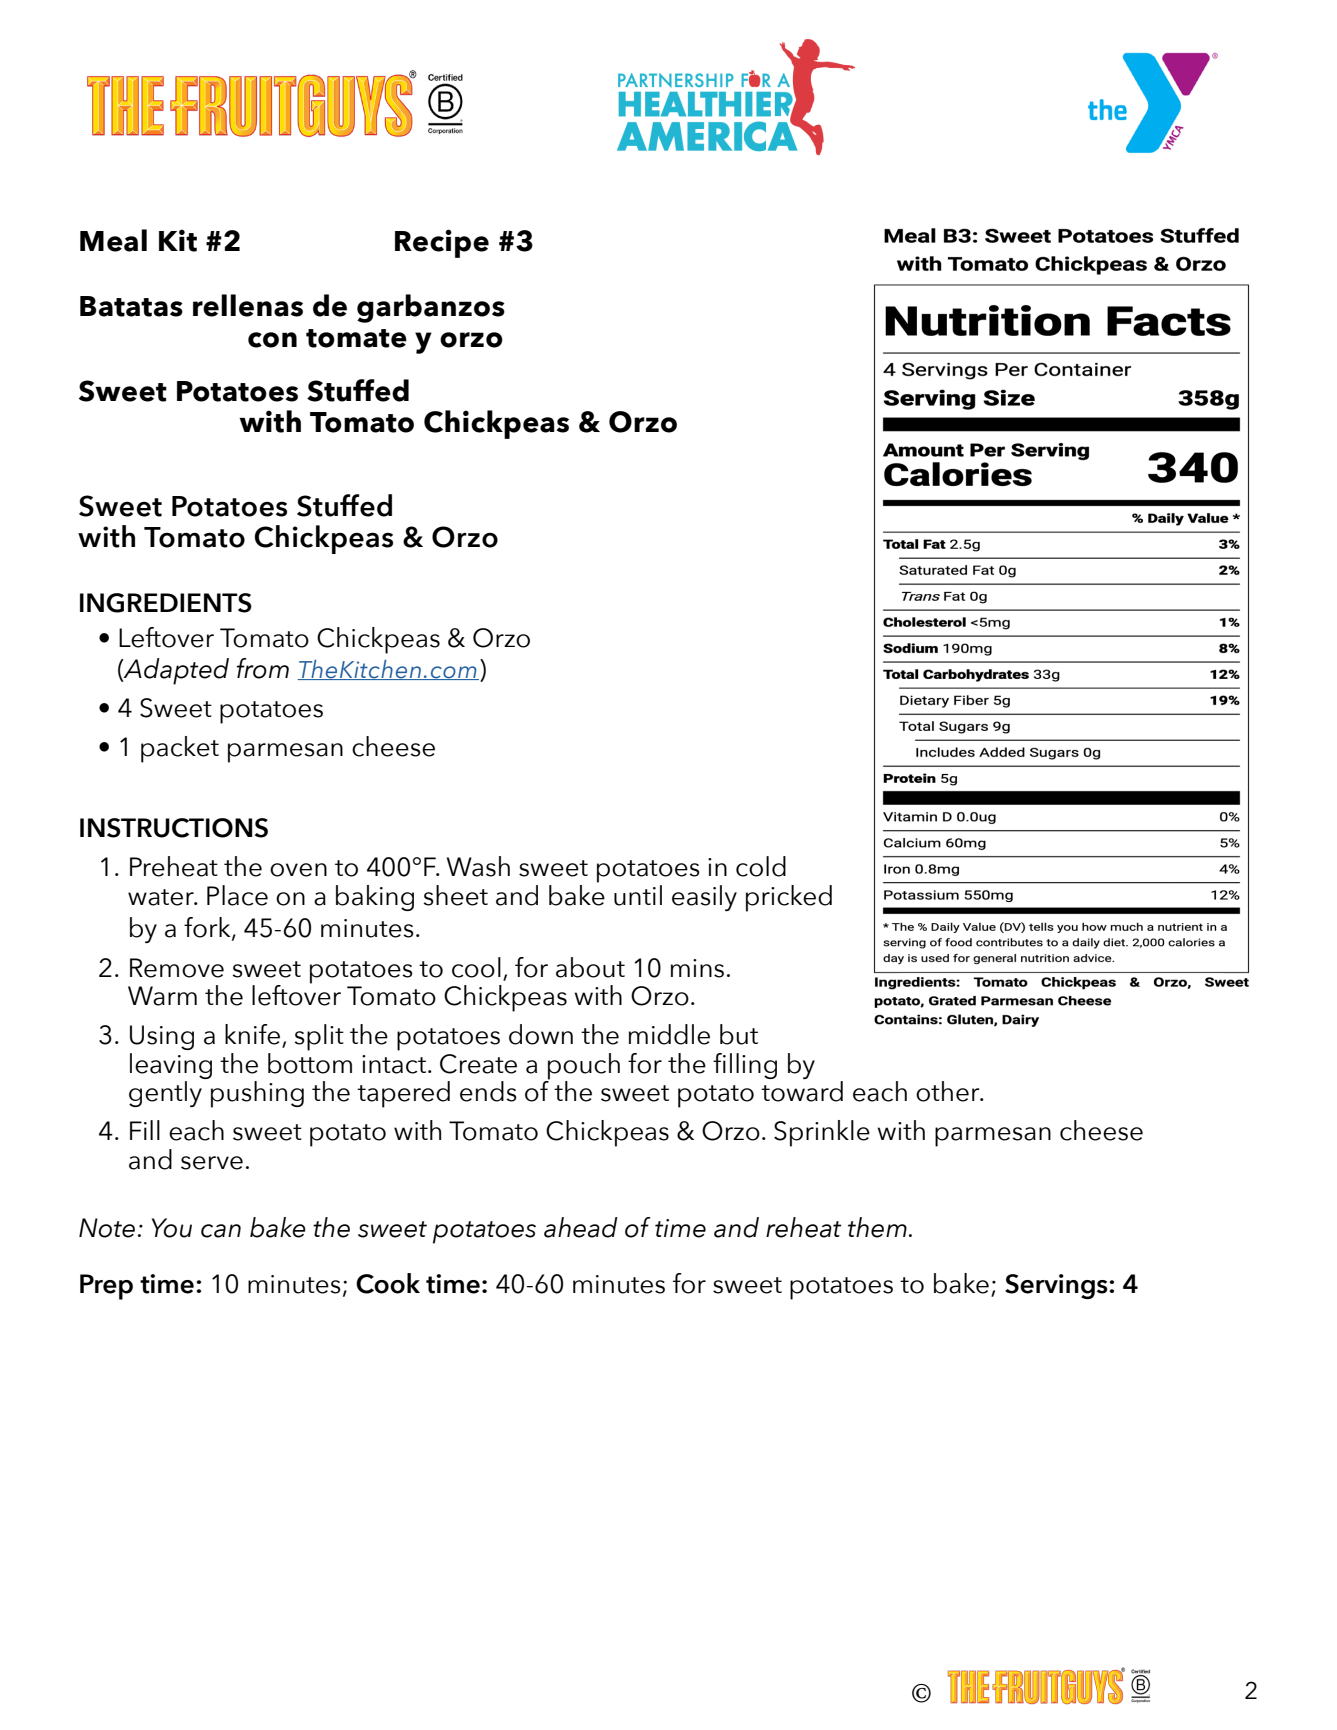  Describe the element at coordinates (113, 240) in the image. I see `Meal` at that location.
